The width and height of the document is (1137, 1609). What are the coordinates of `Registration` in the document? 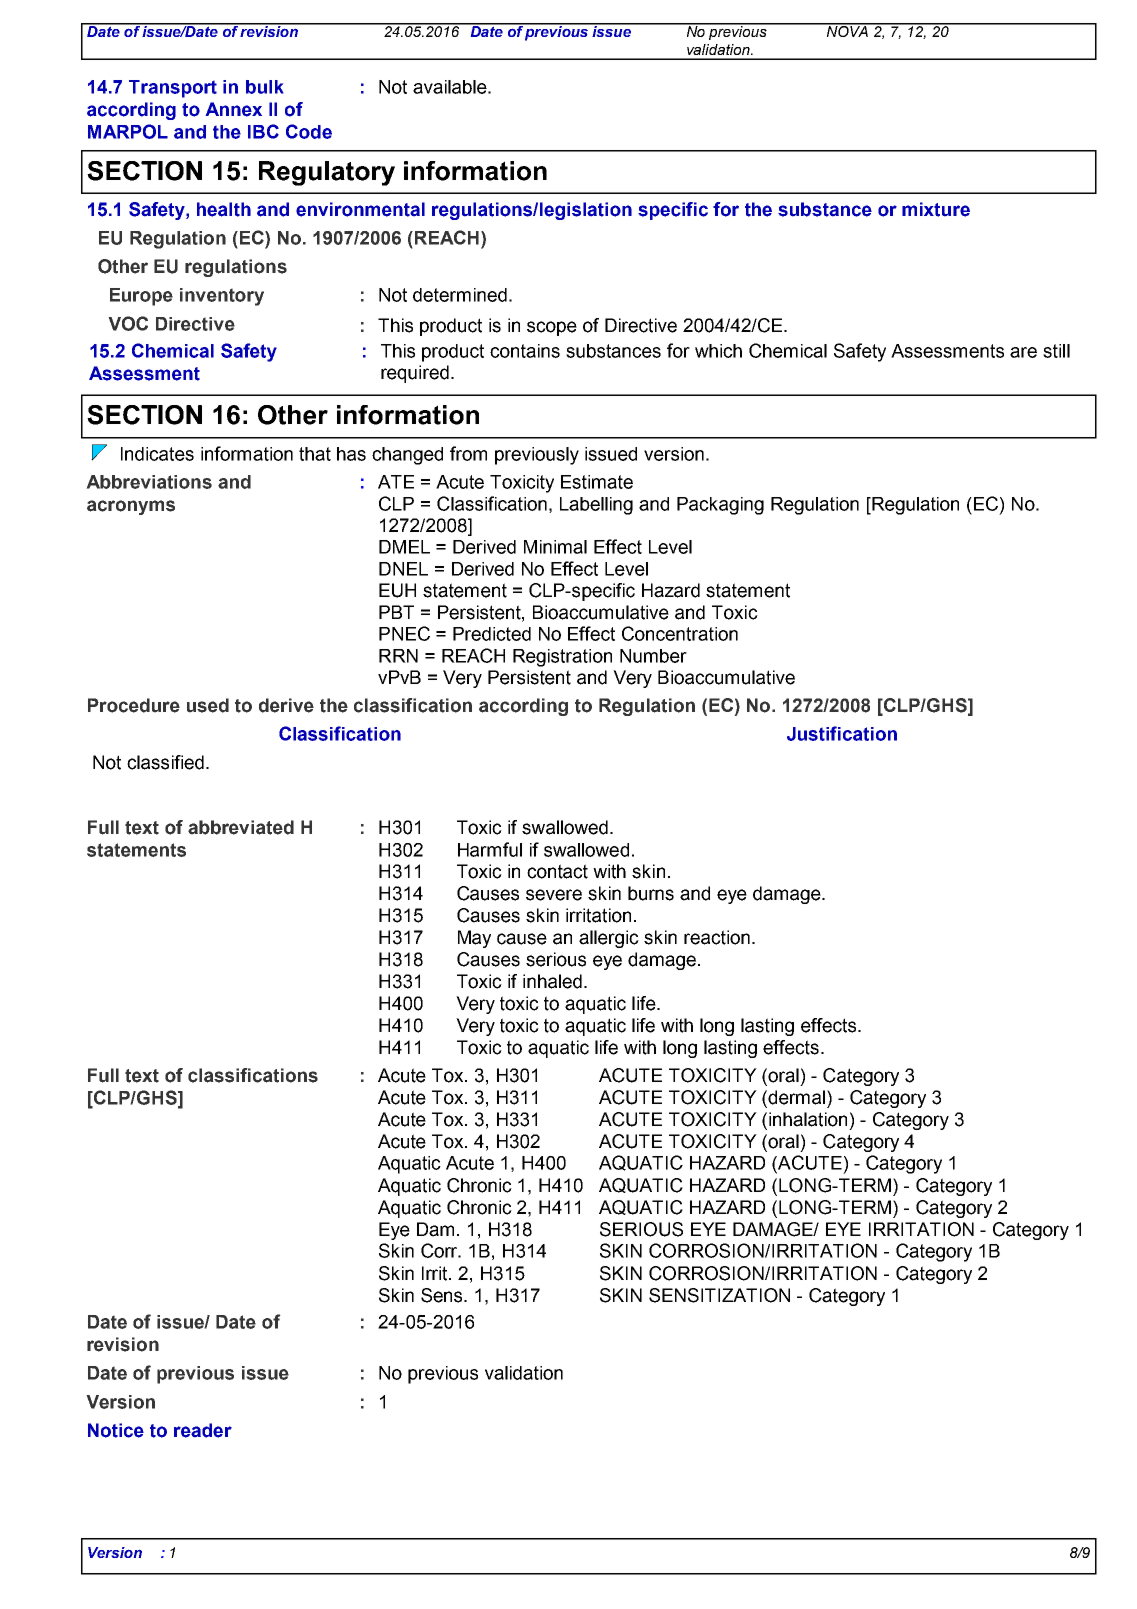 It's located at (562, 658).
